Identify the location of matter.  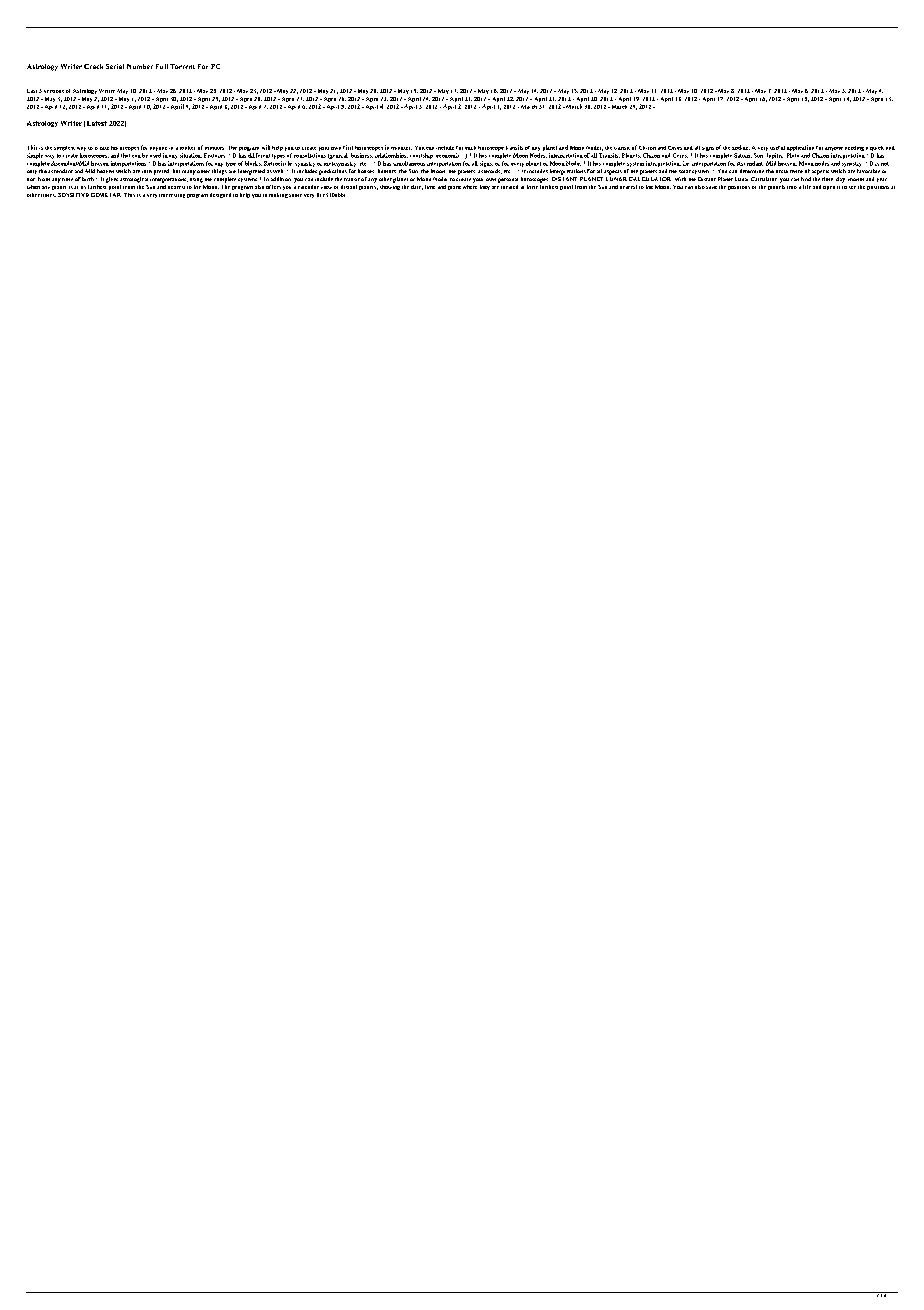
(187, 148).
